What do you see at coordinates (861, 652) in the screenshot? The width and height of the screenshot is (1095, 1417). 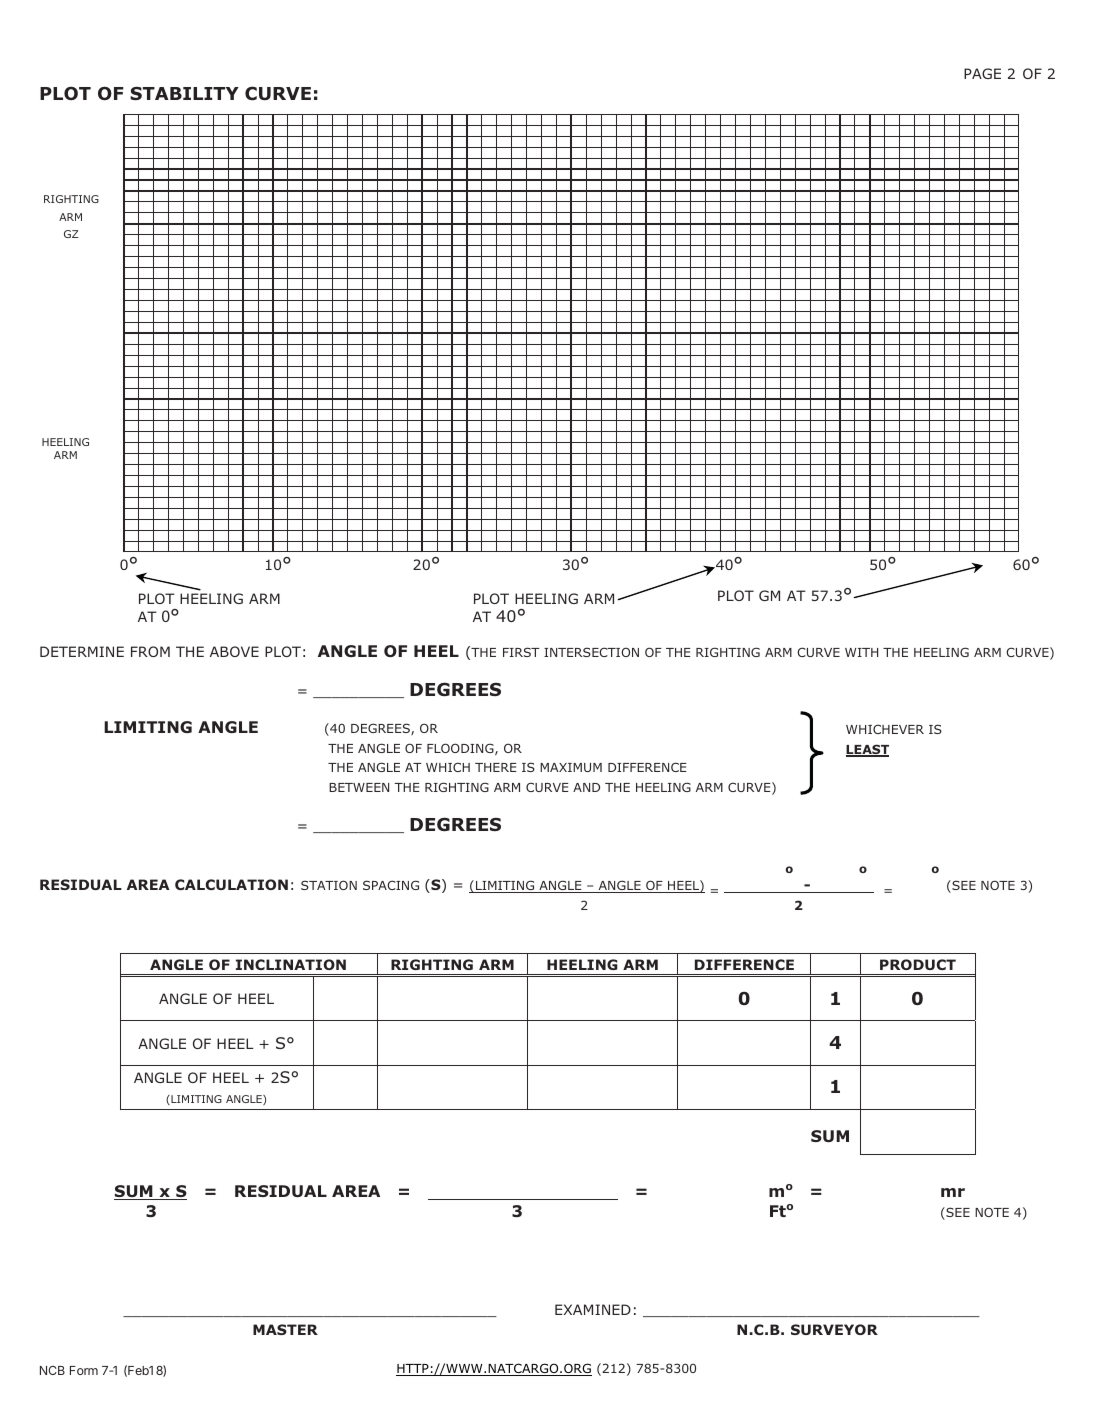 I see `WITH` at bounding box center [861, 652].
